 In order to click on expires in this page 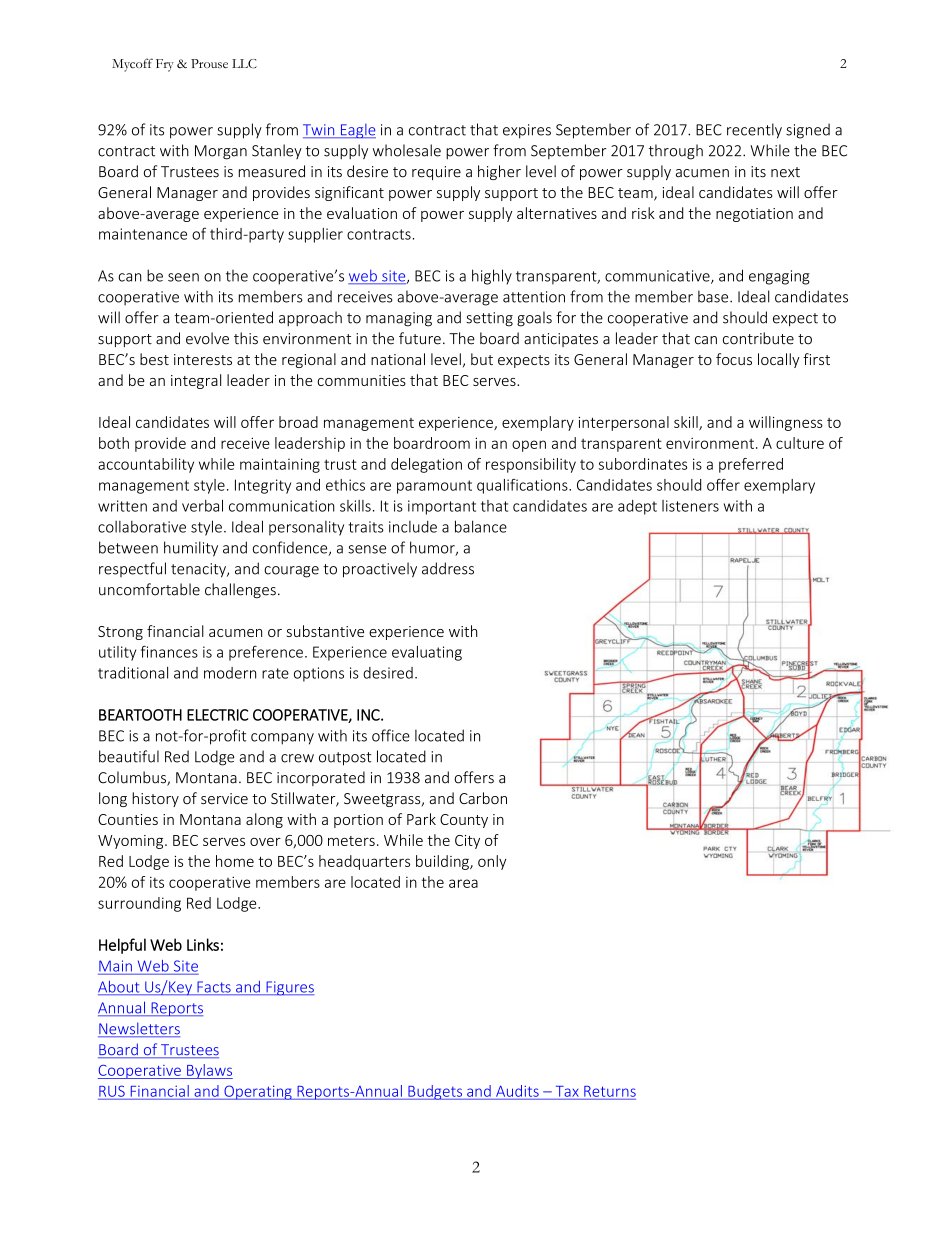, I will do `click(527, 131)`.
